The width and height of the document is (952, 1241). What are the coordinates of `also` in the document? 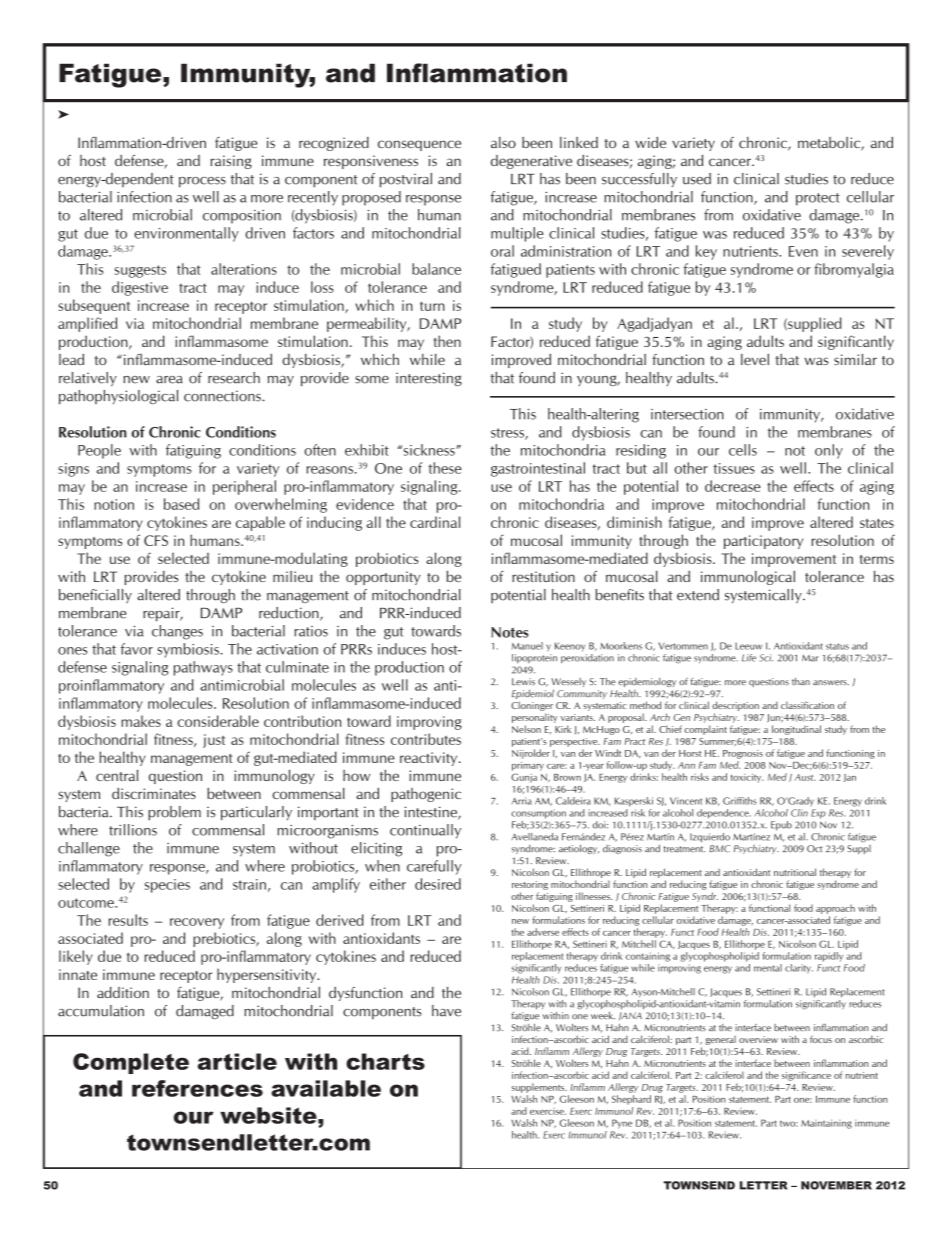 It's located at (503, 142).
